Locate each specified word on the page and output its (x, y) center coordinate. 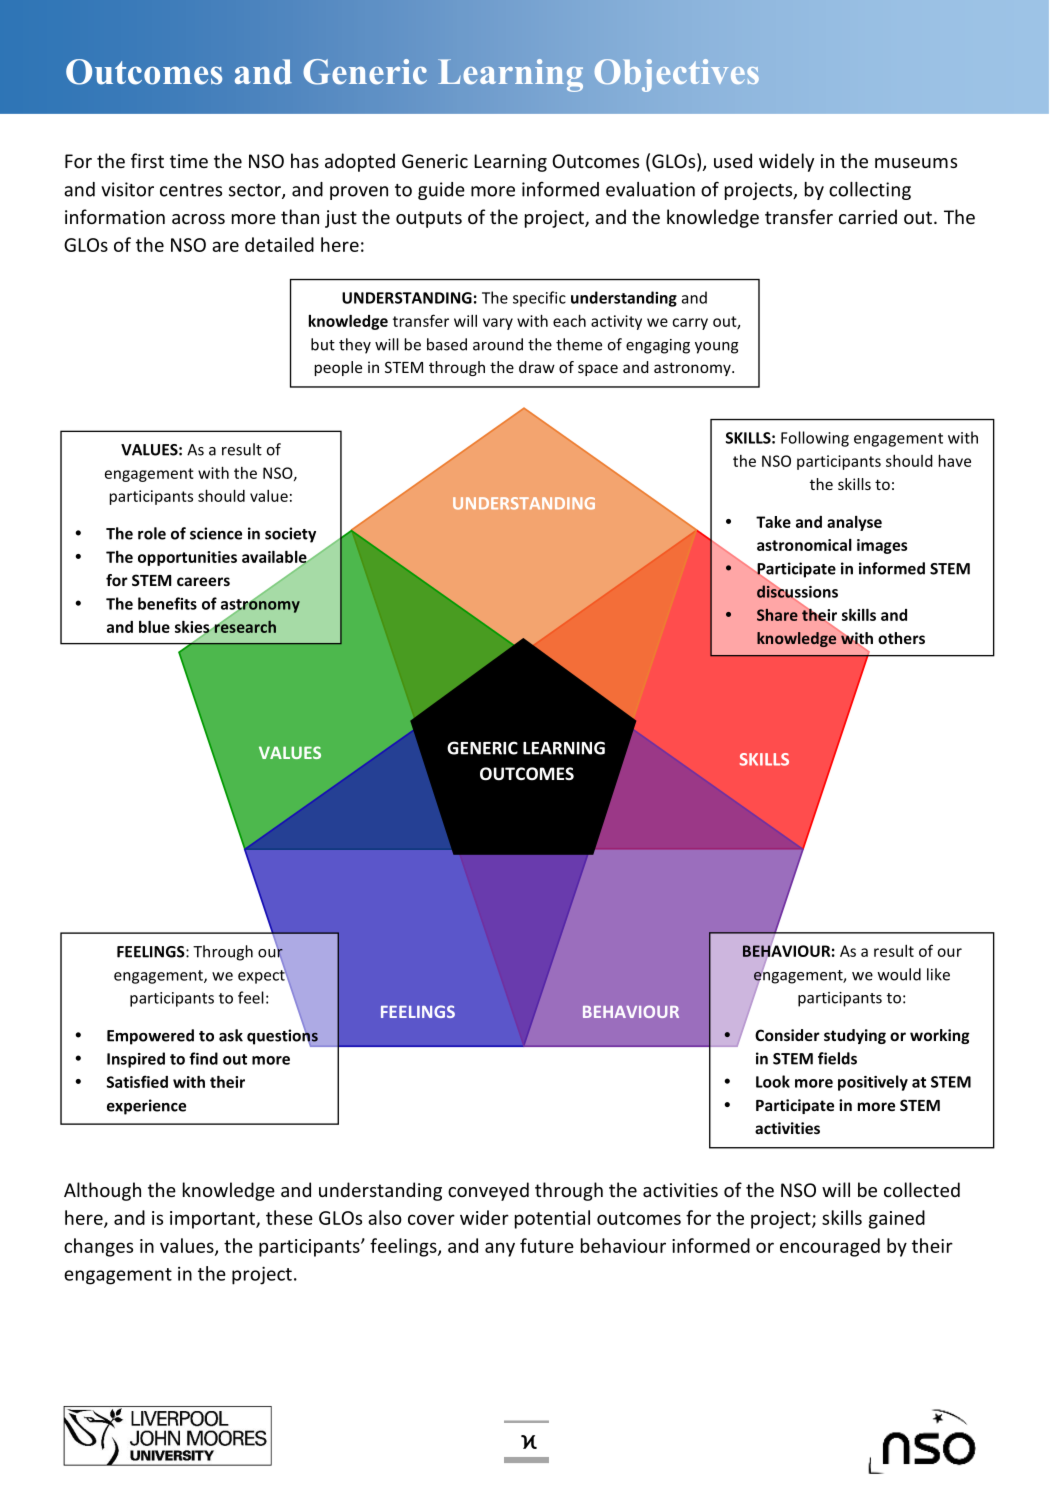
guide (441, 191)
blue (154, 626)
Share (777, 615)
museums (916, 163)
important (213, 1220)
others (901, 638)
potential (552, 1219)
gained (897, 1219)
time (189, 161)
